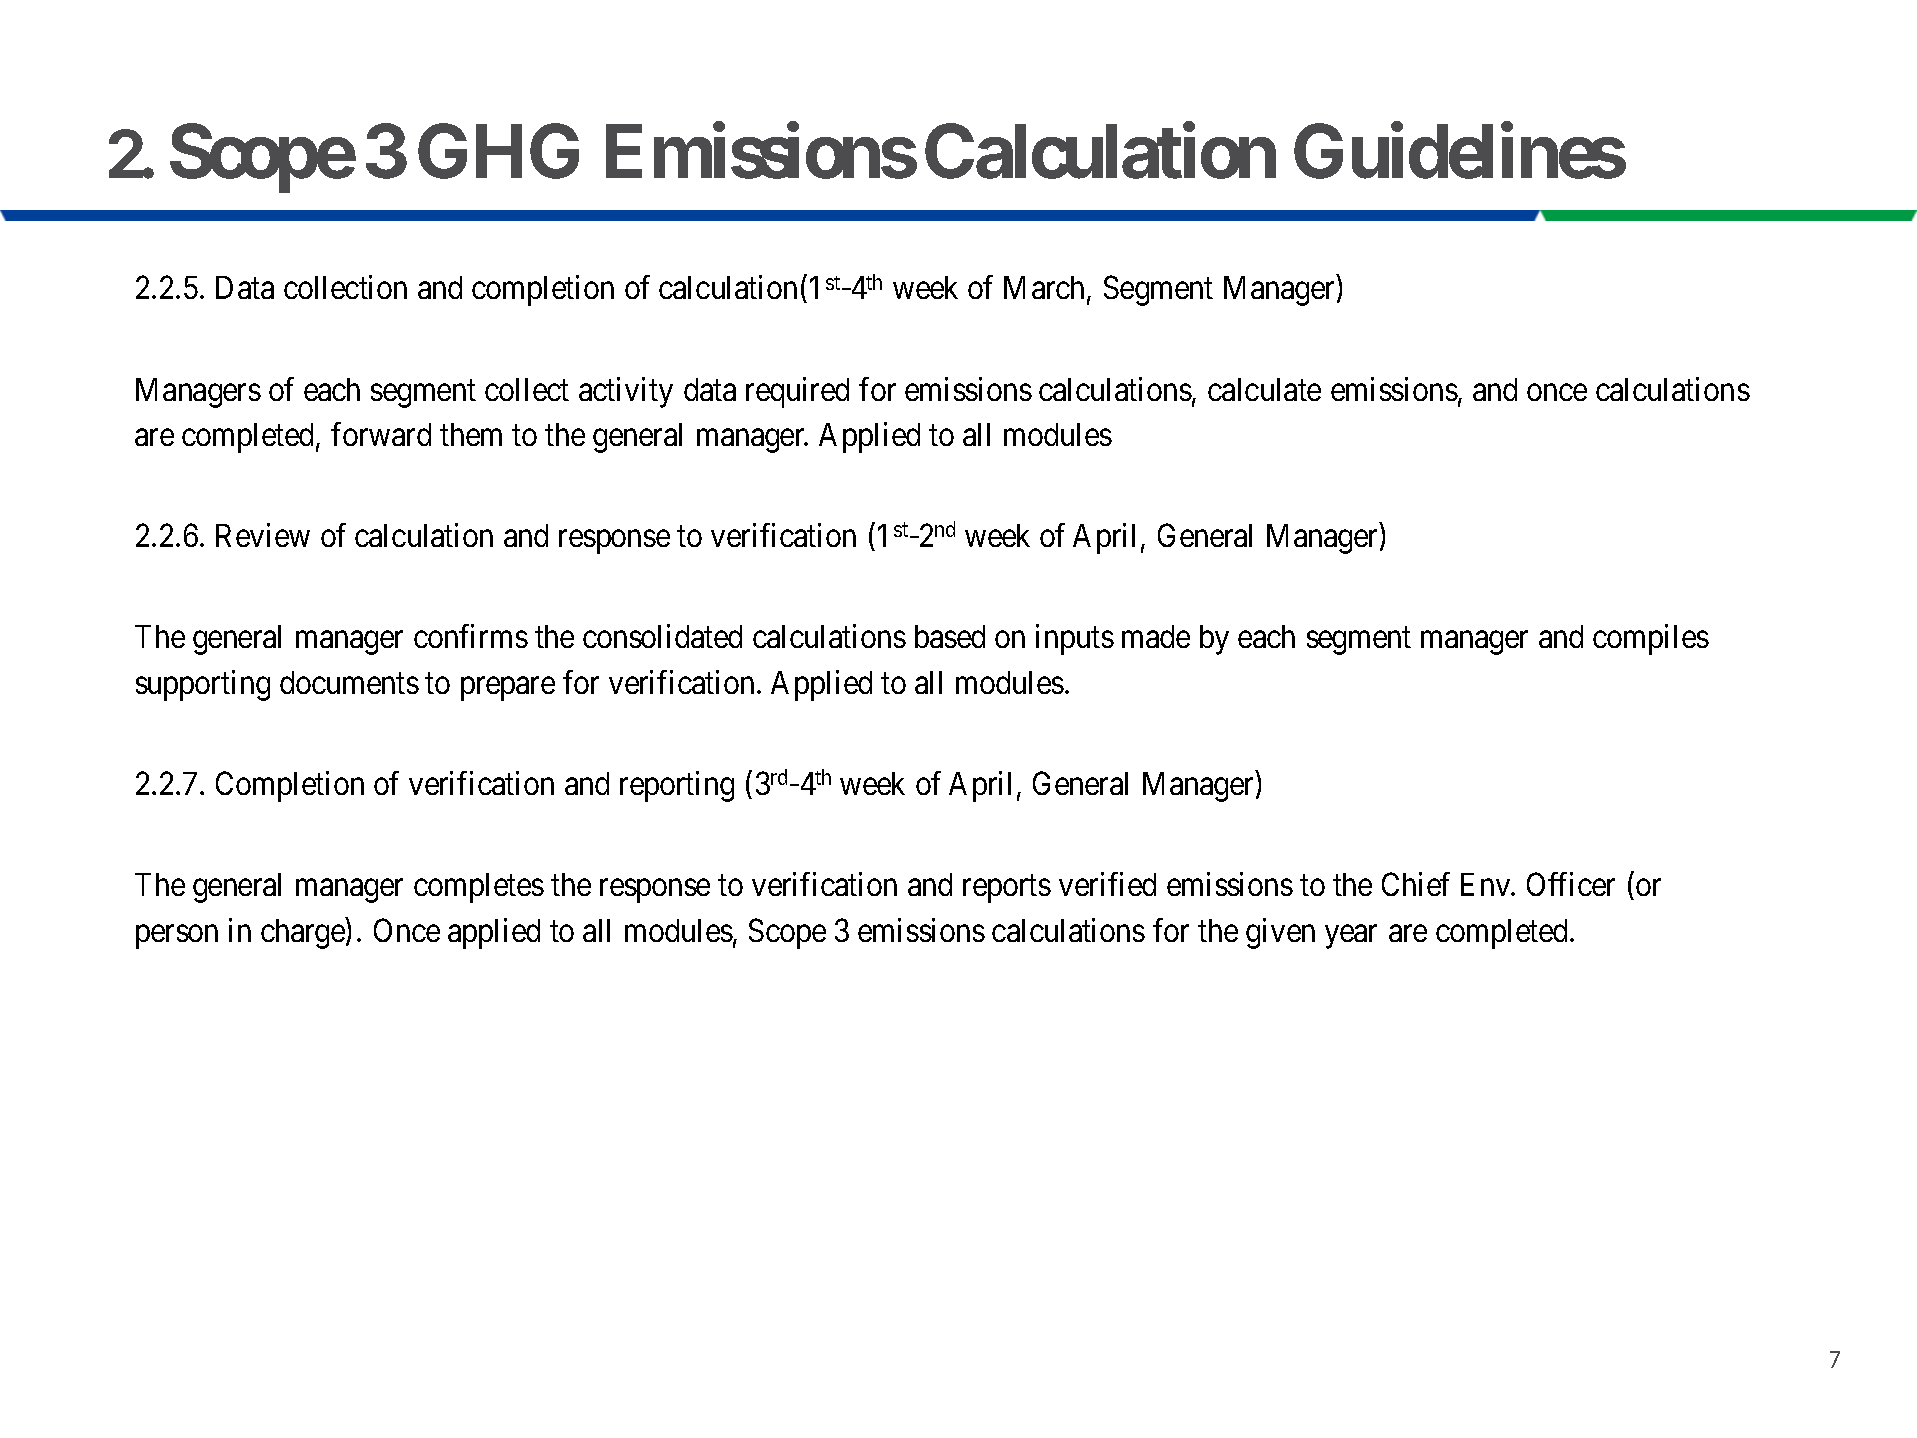  Describe the element at coordinates (797, 392) in the page. I see `required` at that location.
